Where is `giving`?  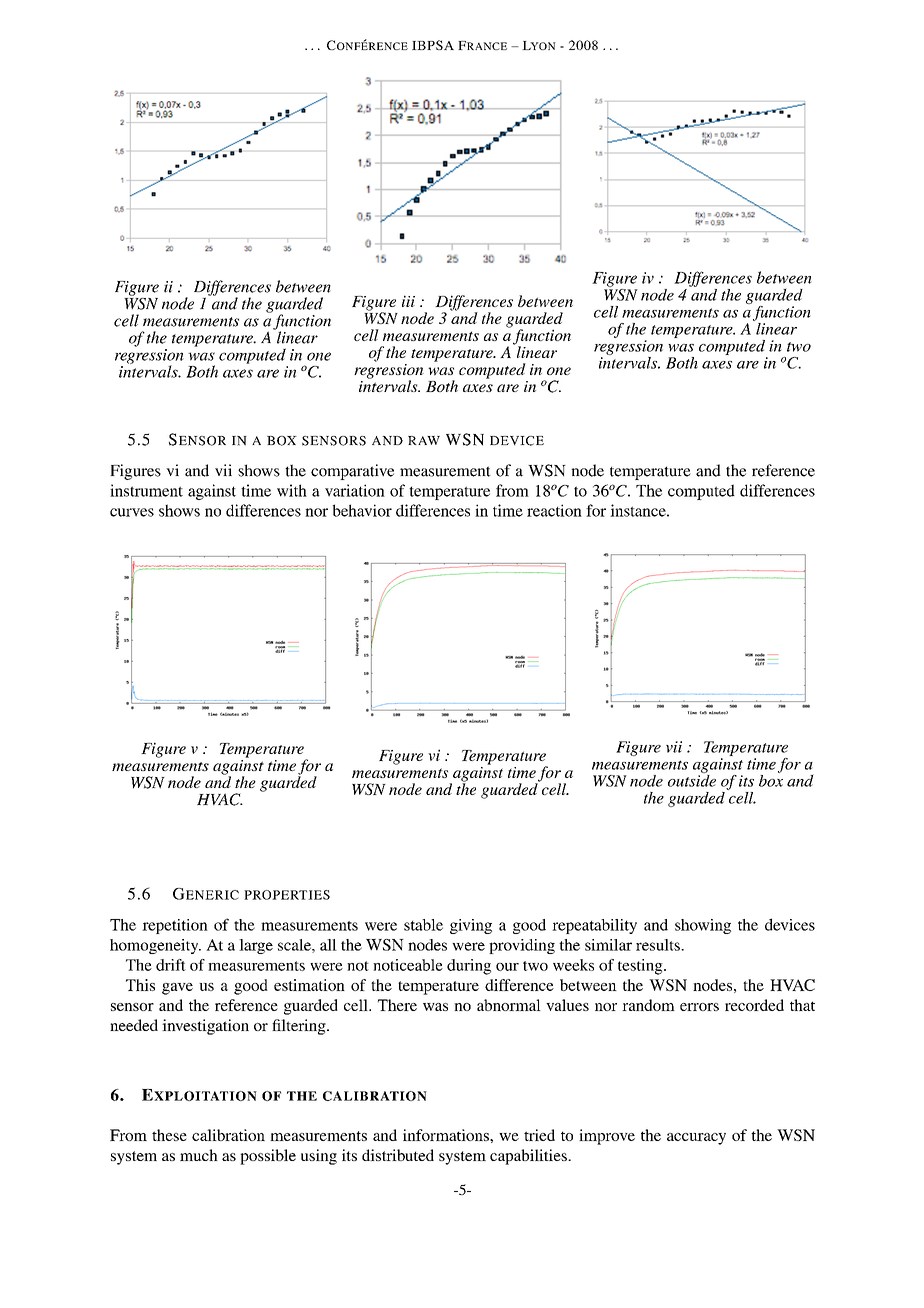 giving is located at coordinates (471, 926).
